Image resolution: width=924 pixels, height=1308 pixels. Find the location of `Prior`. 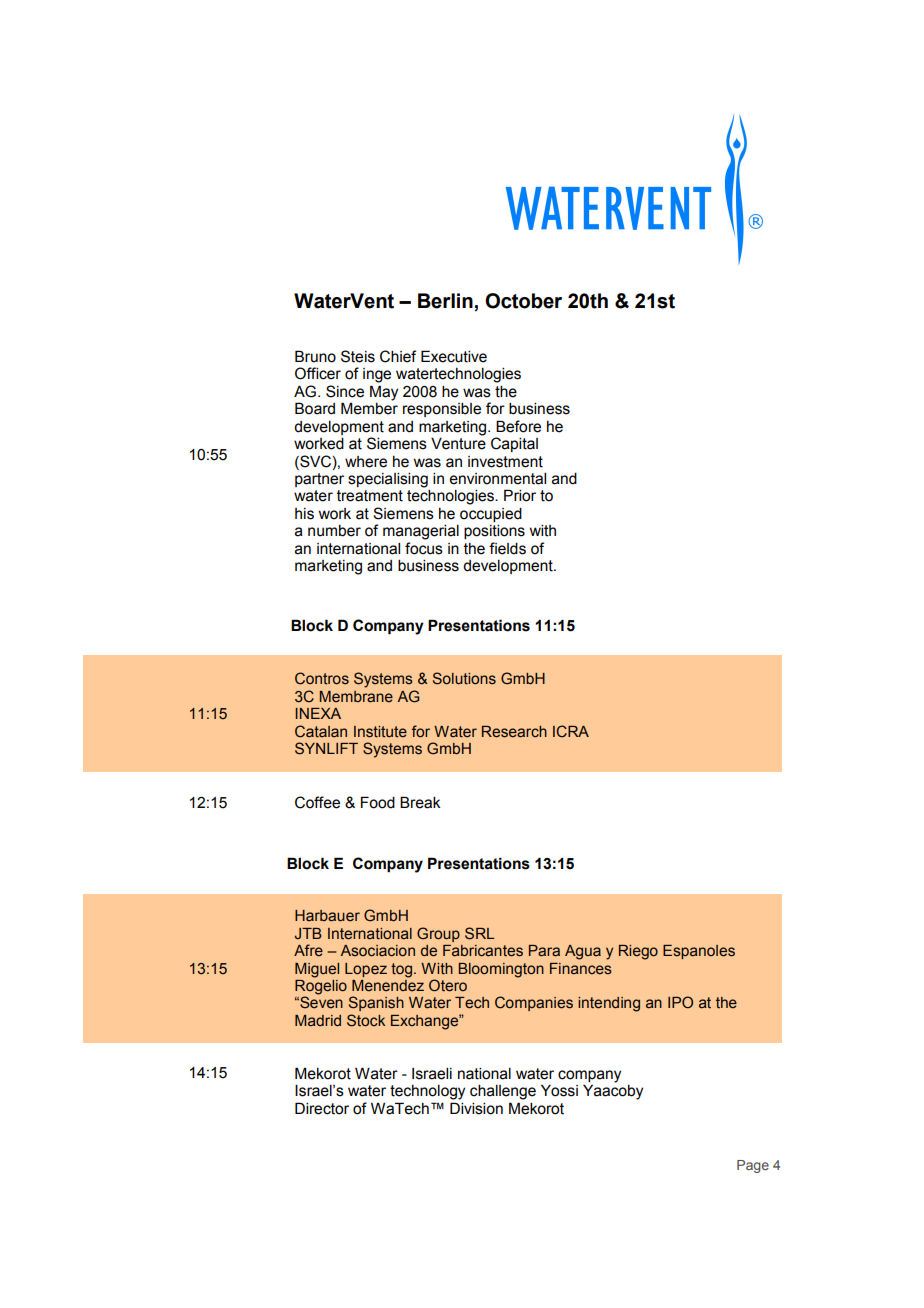

Prior is located at coordinates (520, 495).
